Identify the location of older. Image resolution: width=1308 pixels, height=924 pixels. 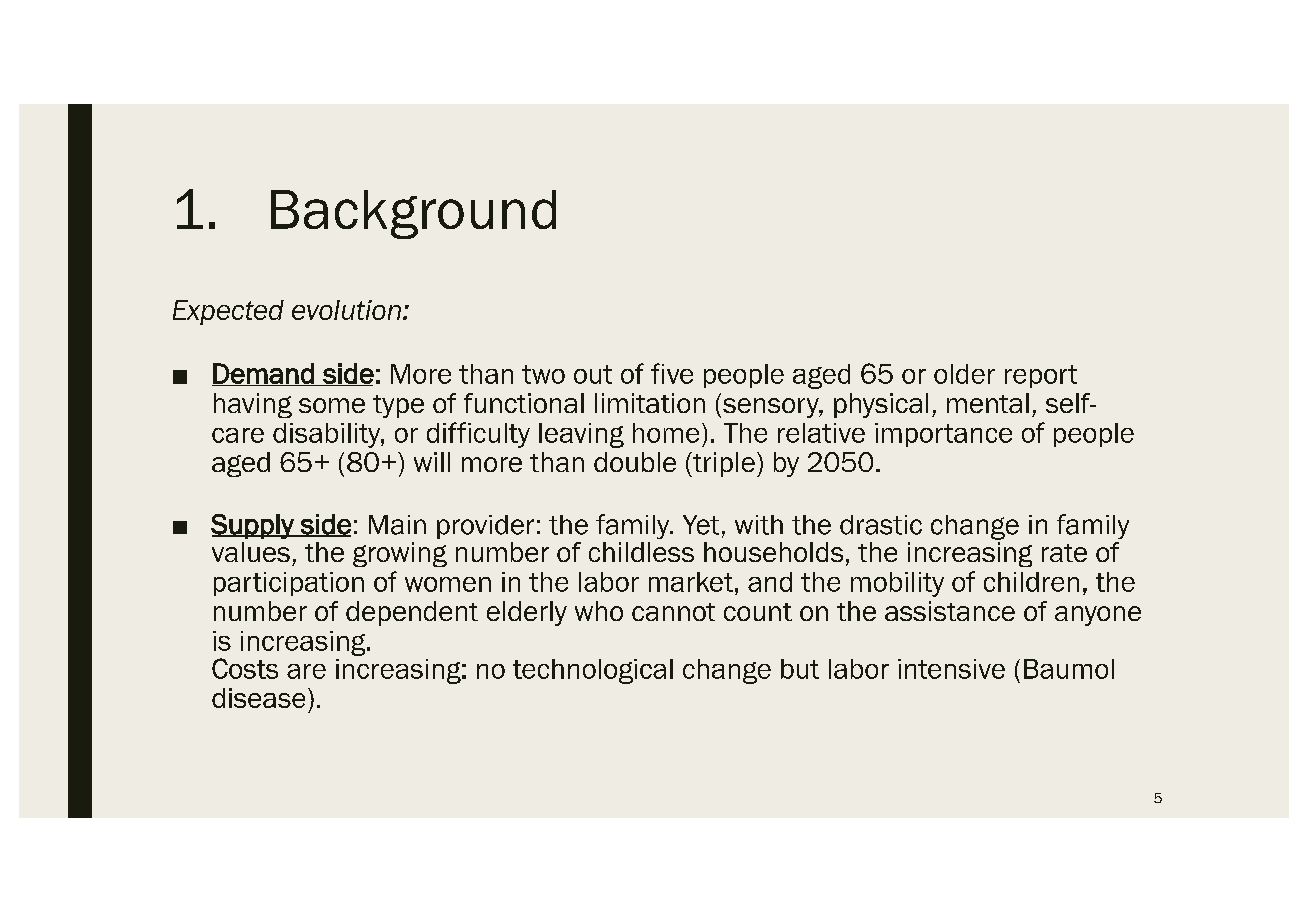
(964, 374).
